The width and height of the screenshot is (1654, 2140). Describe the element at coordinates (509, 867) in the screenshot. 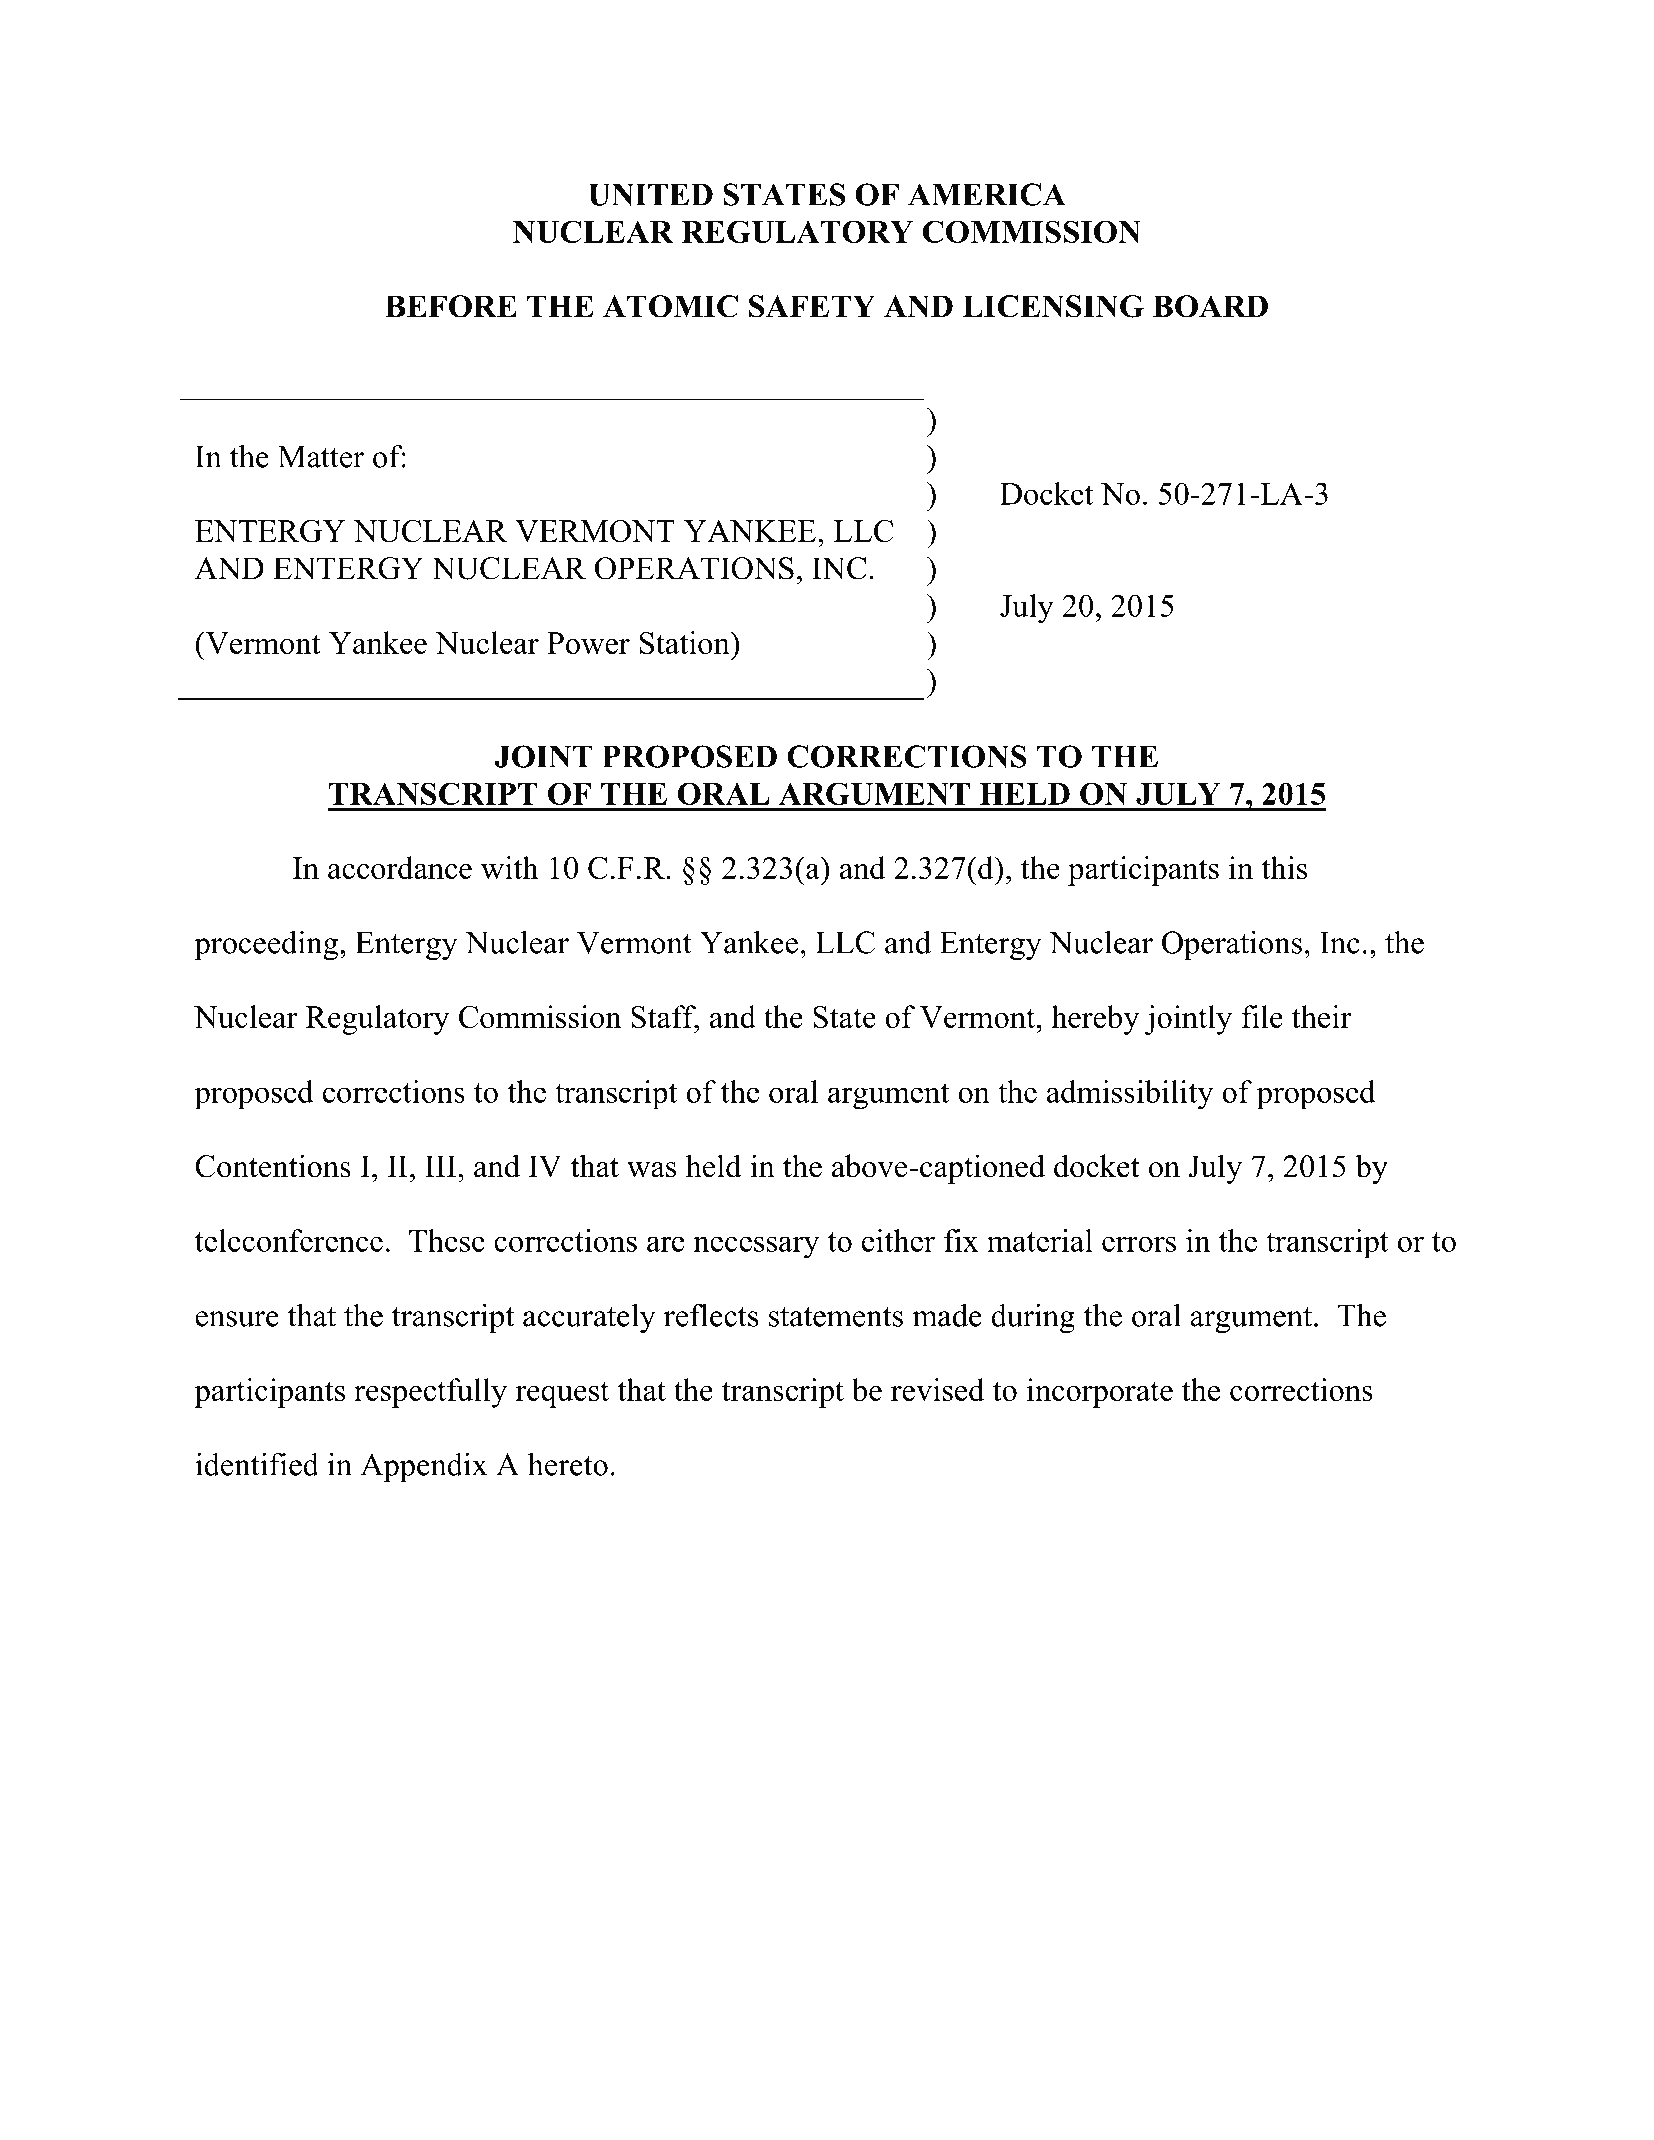

I see `with` at that location.
